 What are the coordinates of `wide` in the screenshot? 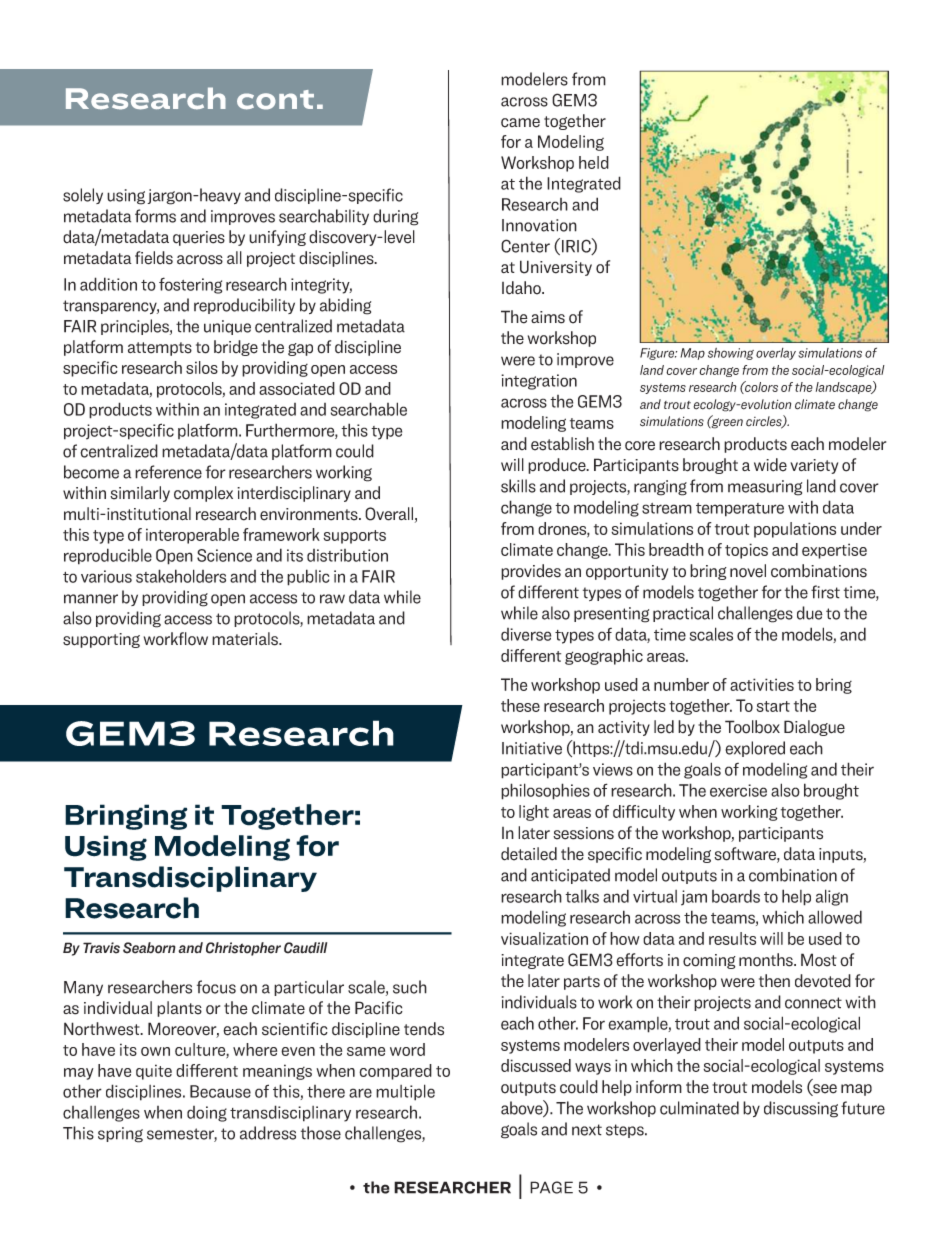 It's located at (770, 465).
